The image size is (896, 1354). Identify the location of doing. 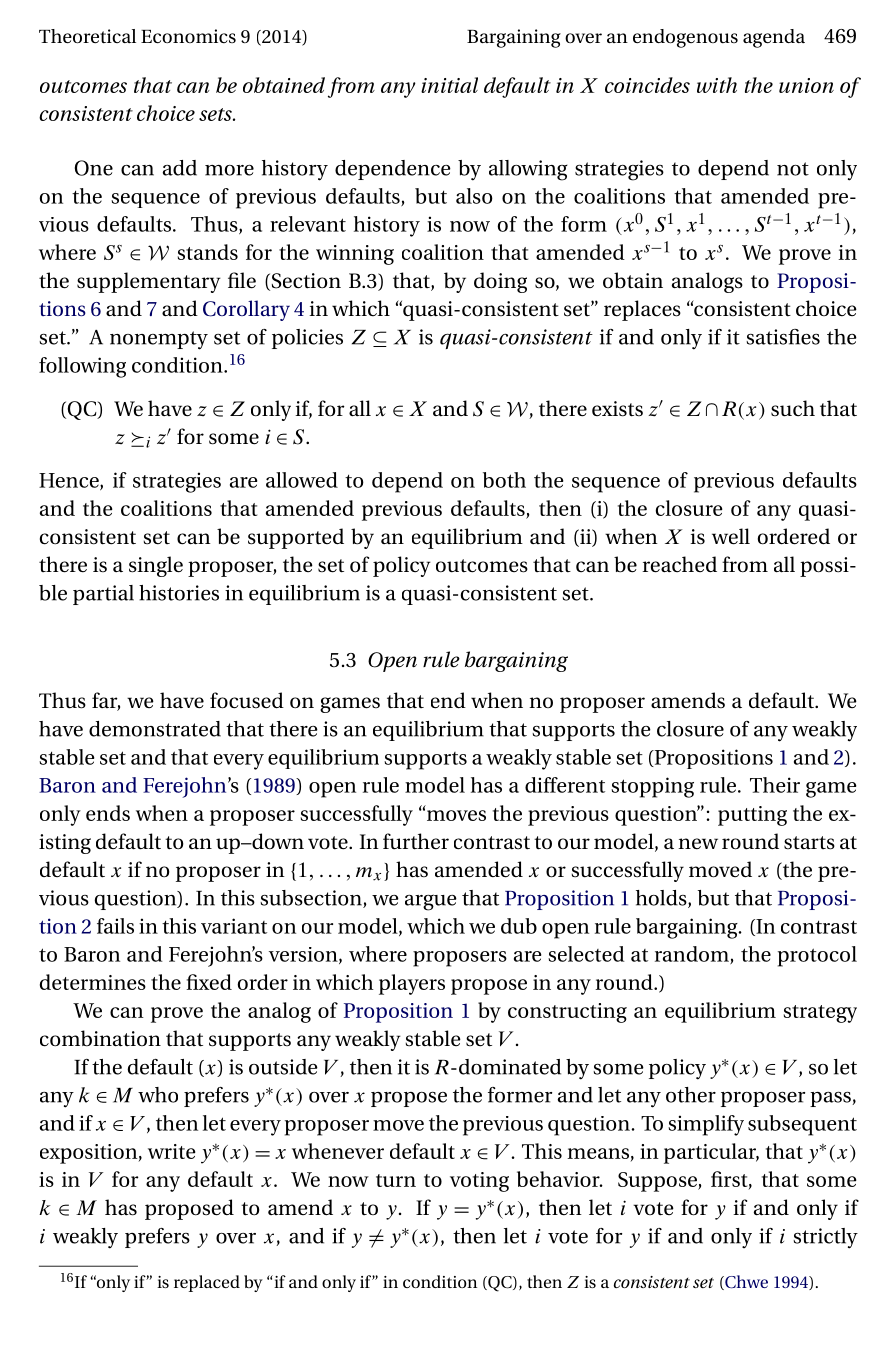
(500, 282).
